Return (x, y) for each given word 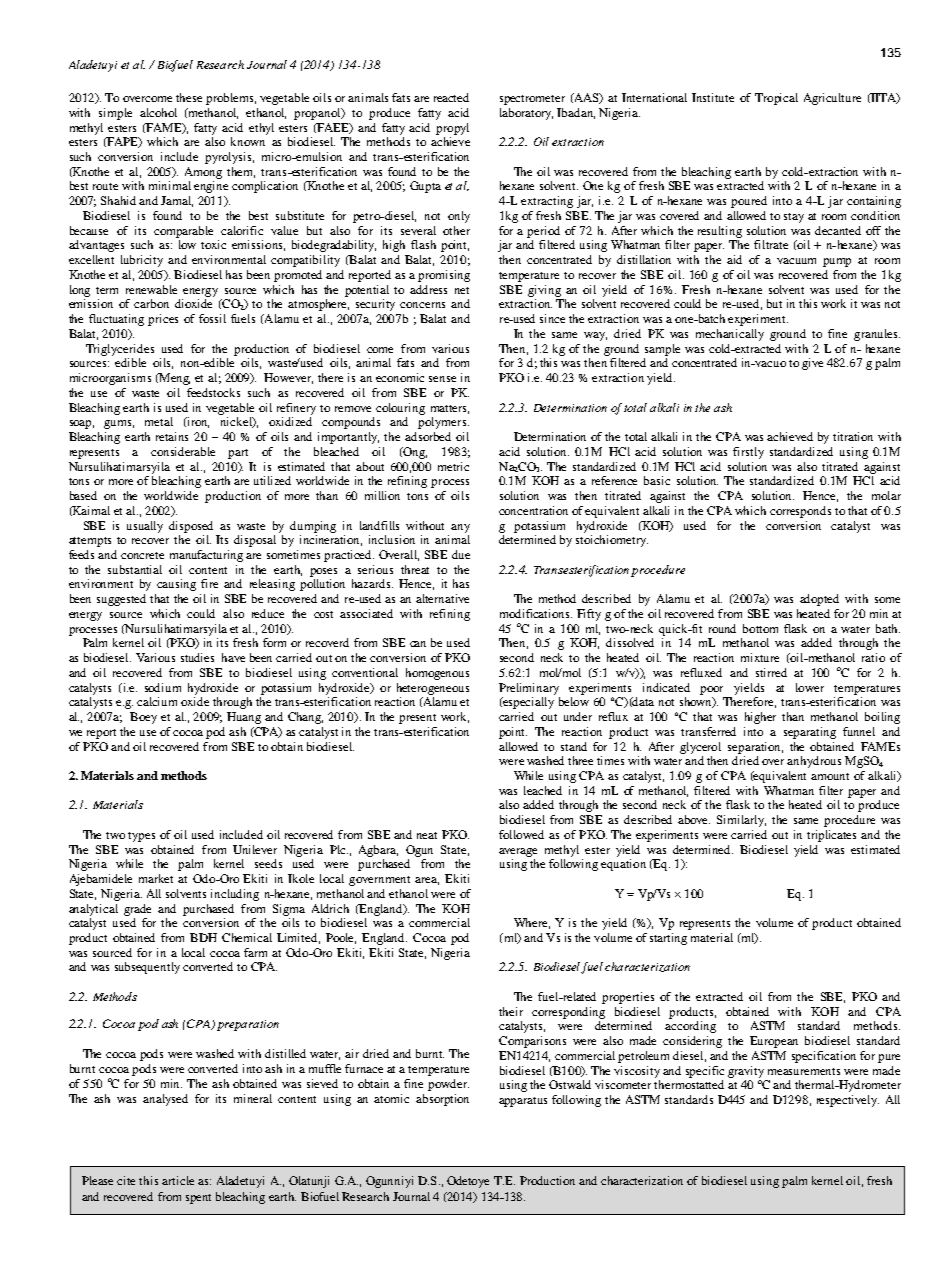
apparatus (523, 1102)
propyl (452, 129)
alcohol (158, 112)
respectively (848, 1101)
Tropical (776, 99)
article (178, 1180)
